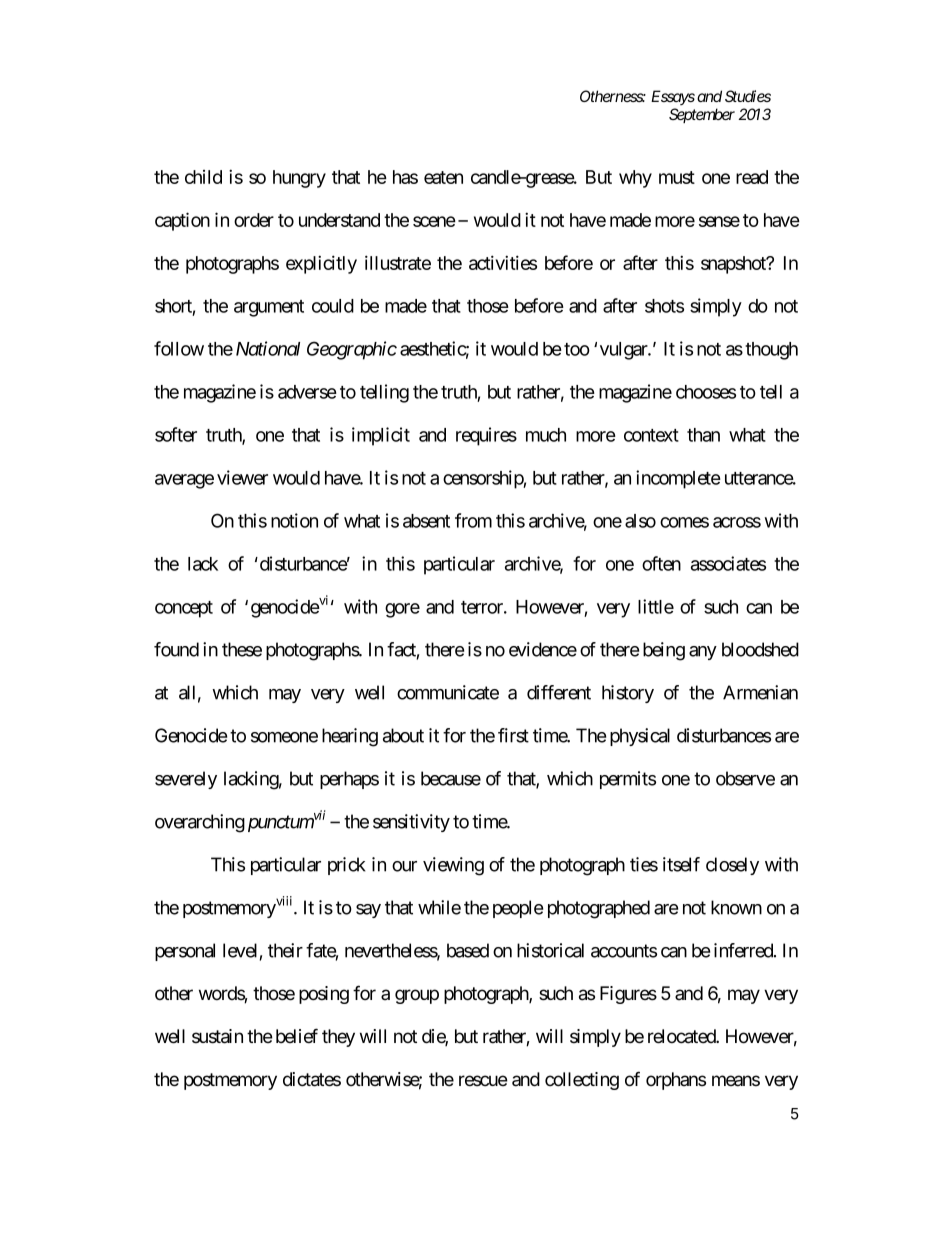 This page has height=1233, width=952. I want to click on someone, so click(284, 737).
